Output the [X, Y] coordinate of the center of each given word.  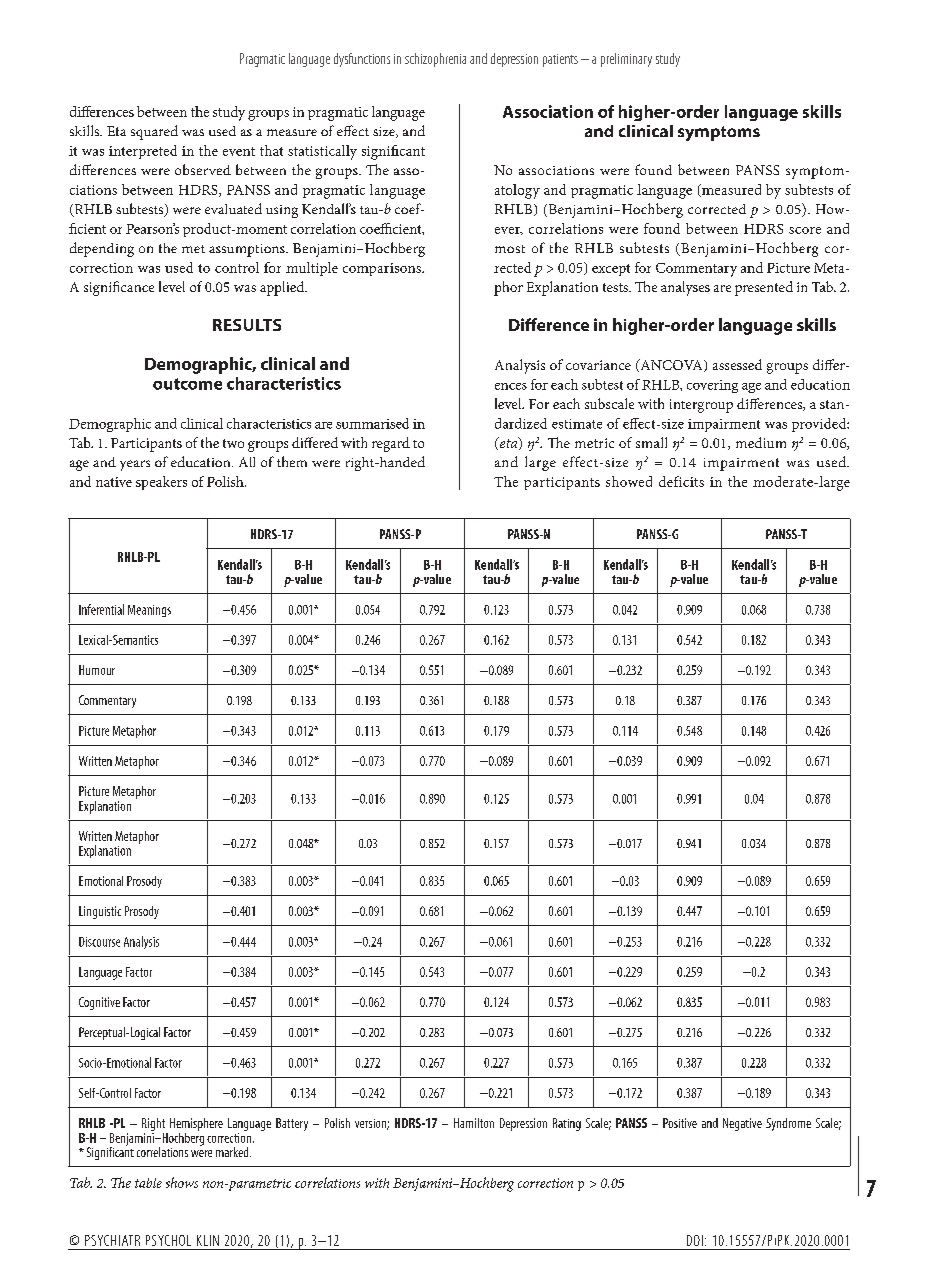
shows [182, 1182]
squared [154, 132]
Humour [97, 670]
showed [629, 481]
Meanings [149, 611]
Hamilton [474, 1123]
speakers [161, 483]
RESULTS [247, 325]
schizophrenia [435, 60]
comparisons [383, 269]
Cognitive [99, 1003]
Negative [742, 1124]
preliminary [626, 60]
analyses [685, 288]
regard [391, 444]
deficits [681, 481]
